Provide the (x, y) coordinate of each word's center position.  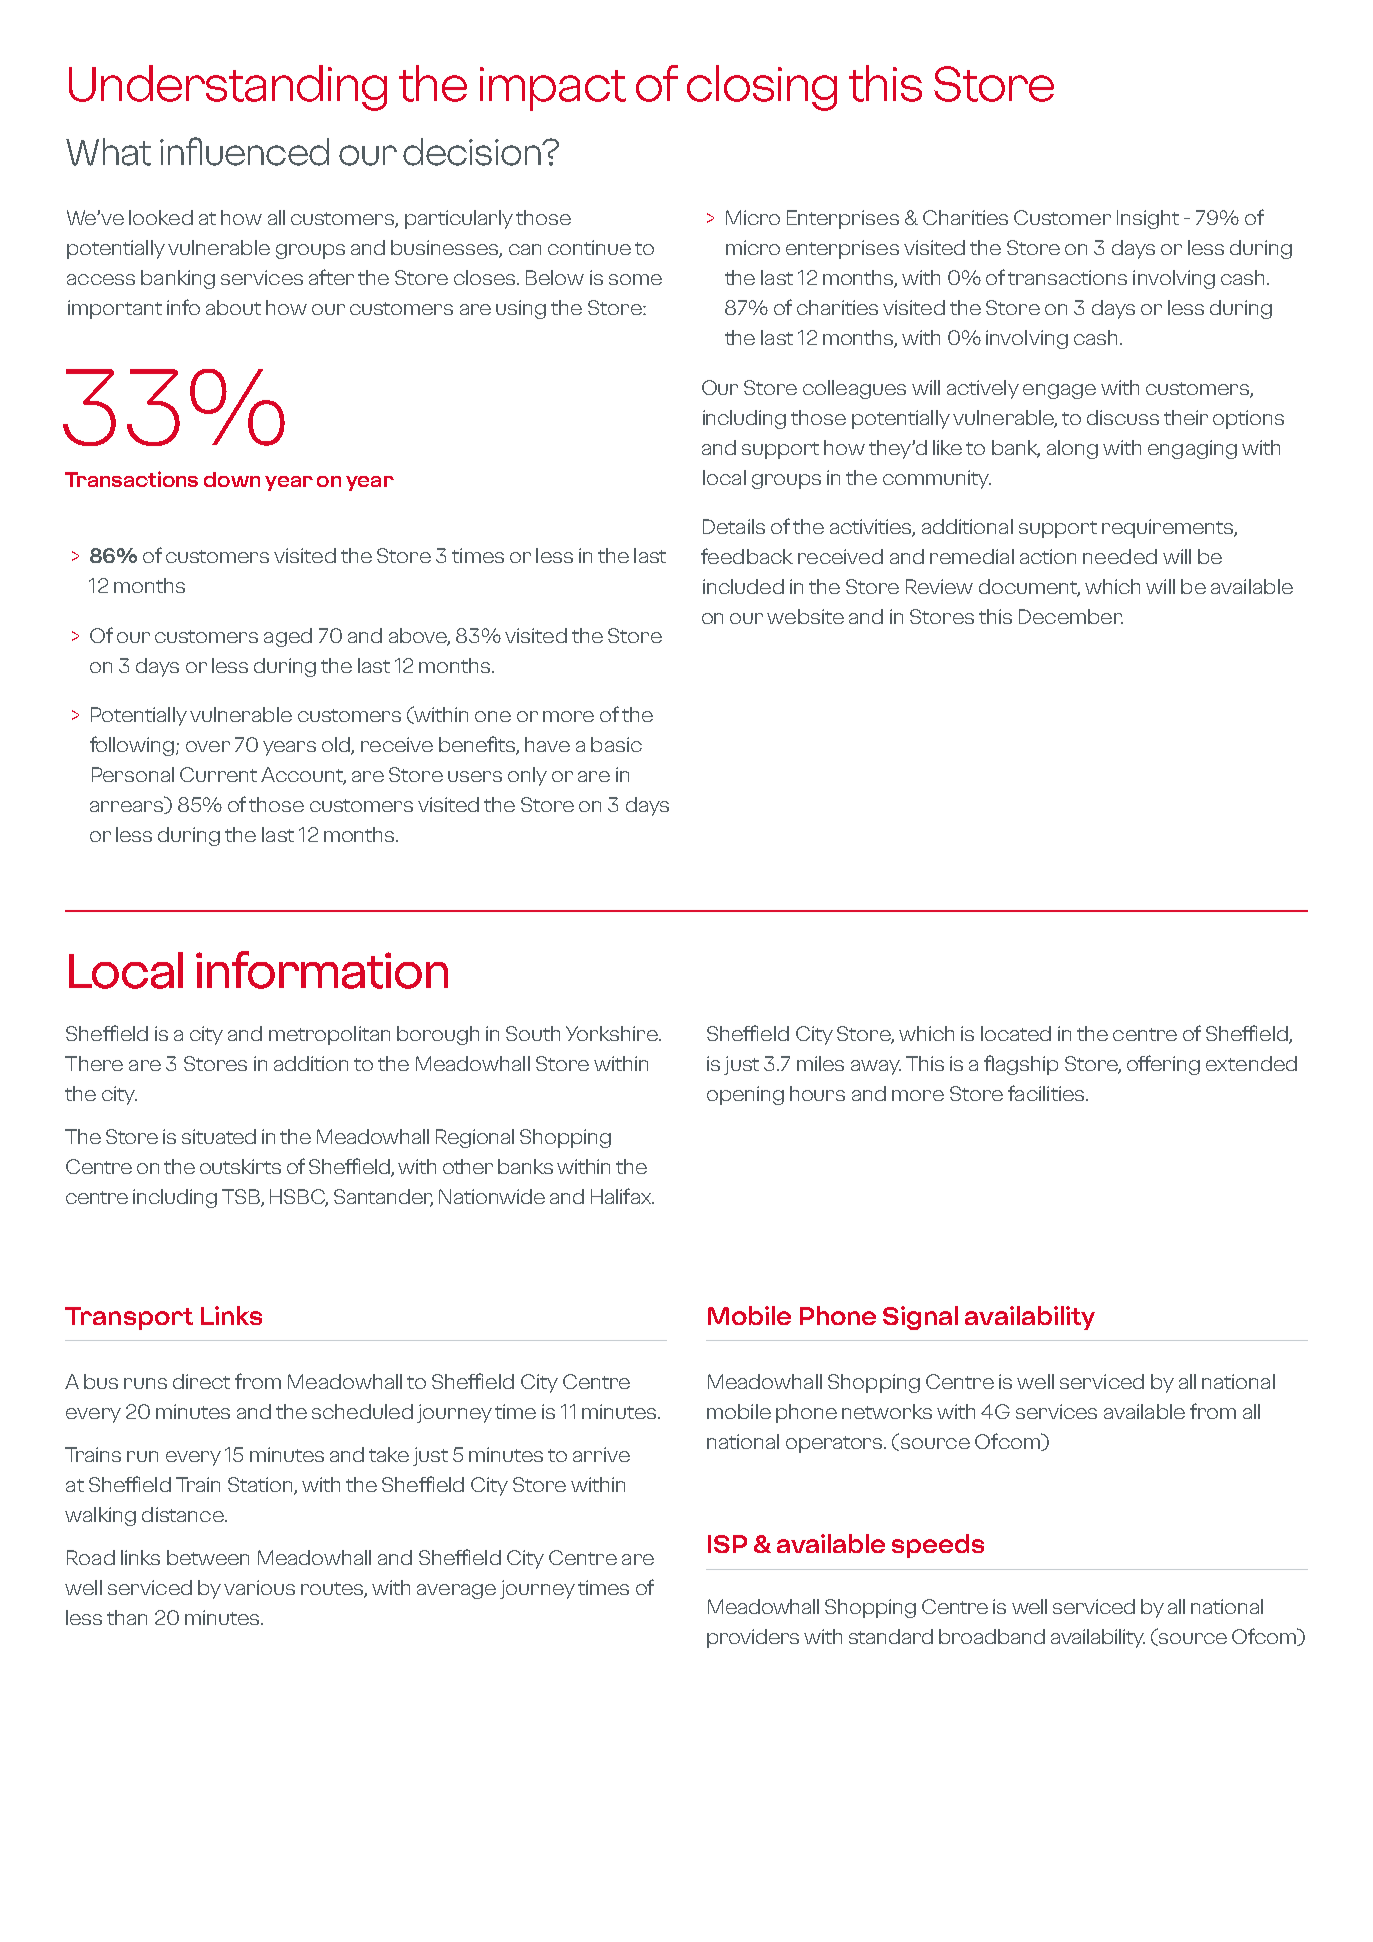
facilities (1047, 1093)
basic (616, 744)
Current (218, 774)
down (232, 479)
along (1072, 449)
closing (762, 88)
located (1016, 1033)
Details (734, 526)
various (259, 1587)
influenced (244, 151)
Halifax (622, 1196)
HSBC (299, 1197)
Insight (1148, 219)
